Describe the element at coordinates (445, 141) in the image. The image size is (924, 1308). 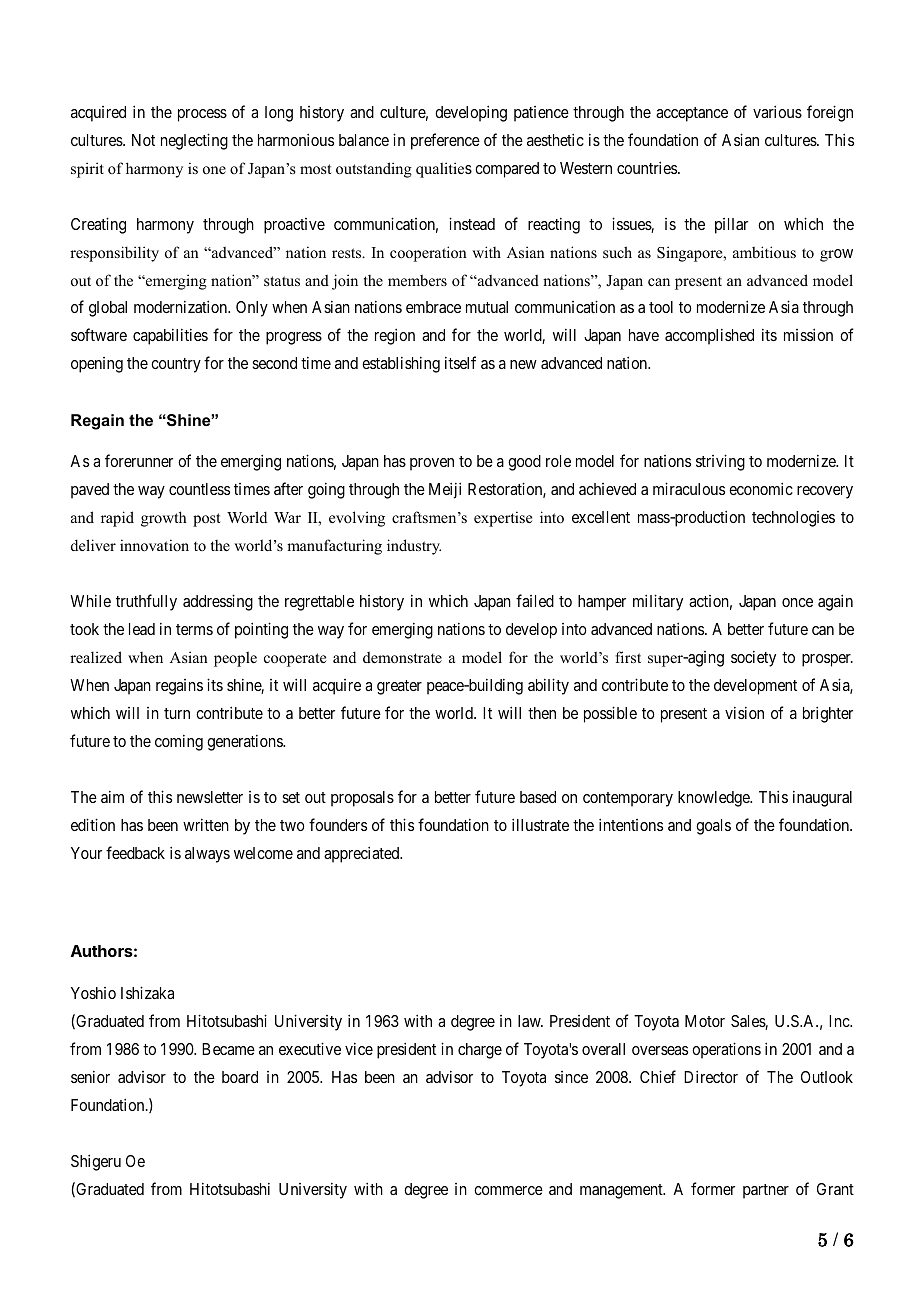
I see `preference` at that location.
